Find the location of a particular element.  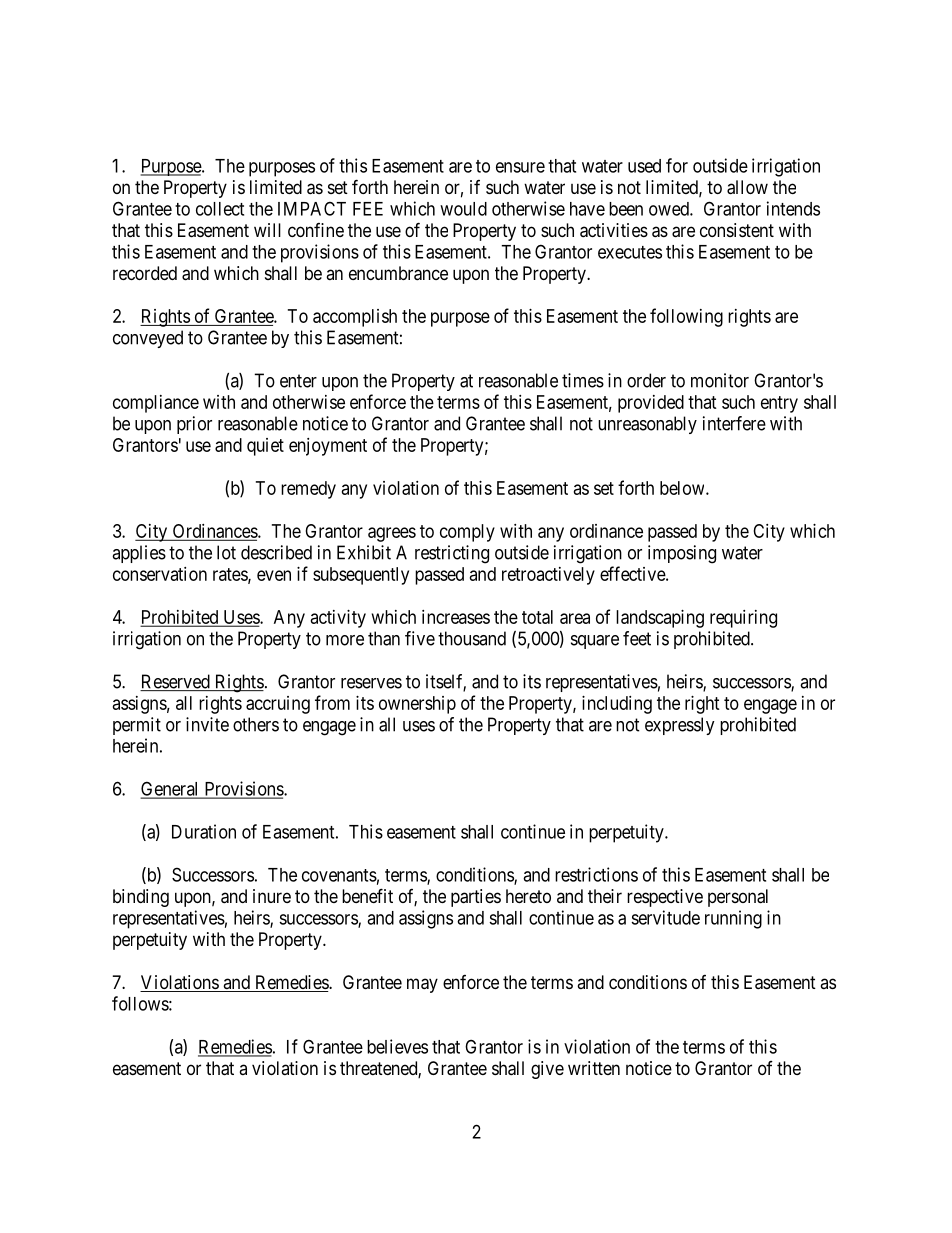

allow is located at coordinates (747, 187).
